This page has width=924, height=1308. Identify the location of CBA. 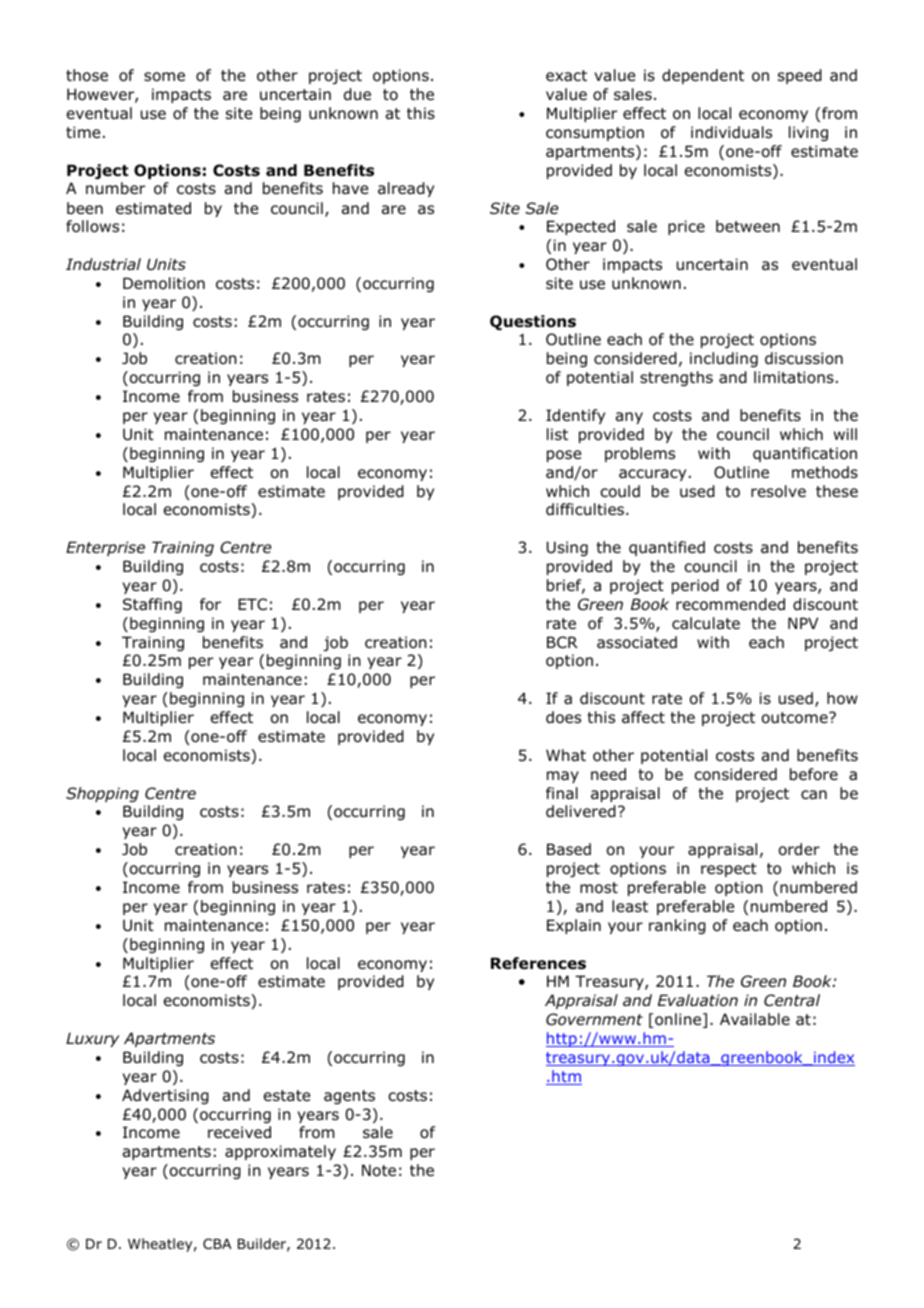
(217, 1243).
